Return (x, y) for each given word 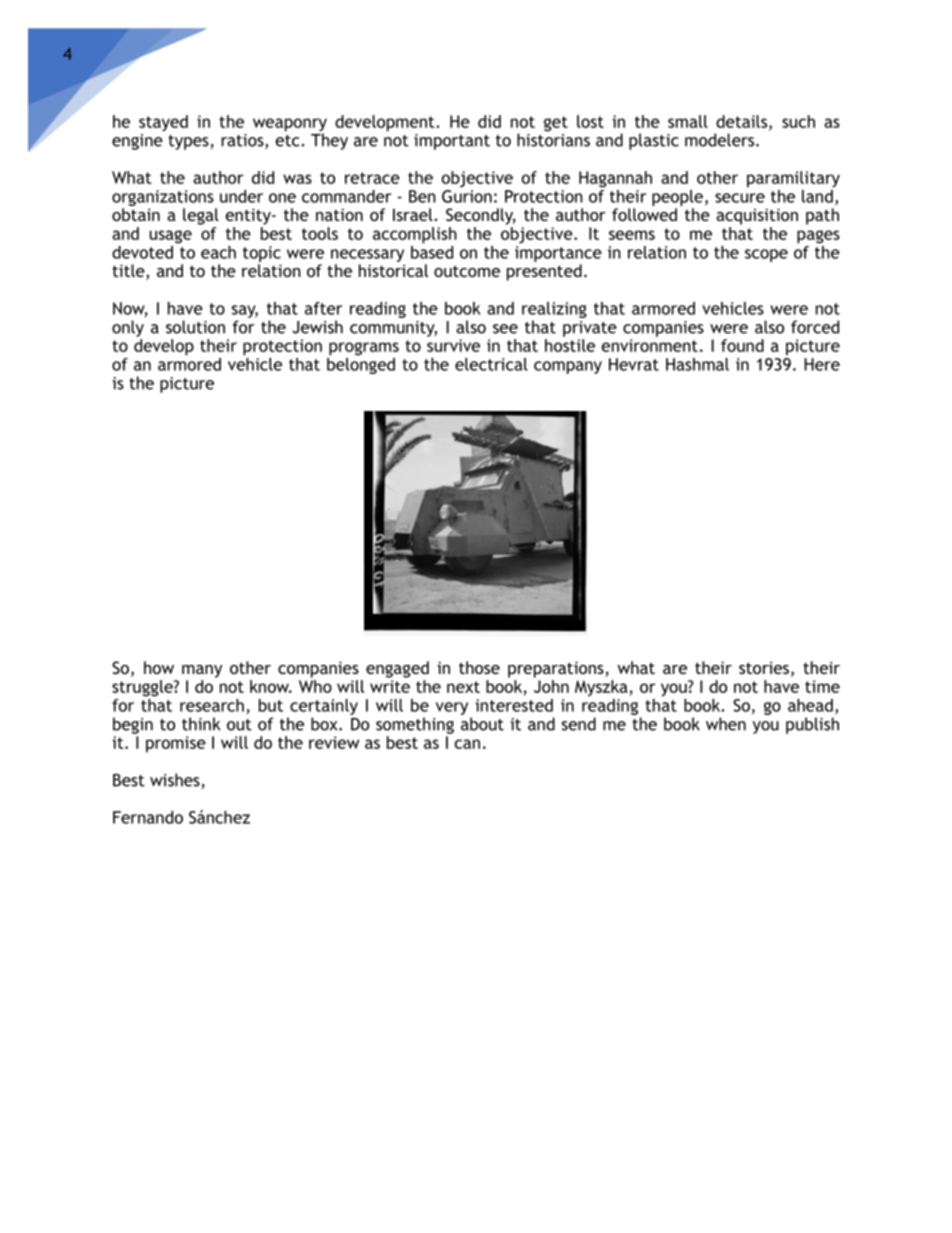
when (726, 724)
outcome (467, 271)
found (742, 345)
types (189, 142)
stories (764, 667)
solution (195, 327)
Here (822, 364)
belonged (361, 364)
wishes (176, 781)
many (202, 671)
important (452, 142)
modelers (719, 140)
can (467, 744)
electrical (491, 364)
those (479, 667)
